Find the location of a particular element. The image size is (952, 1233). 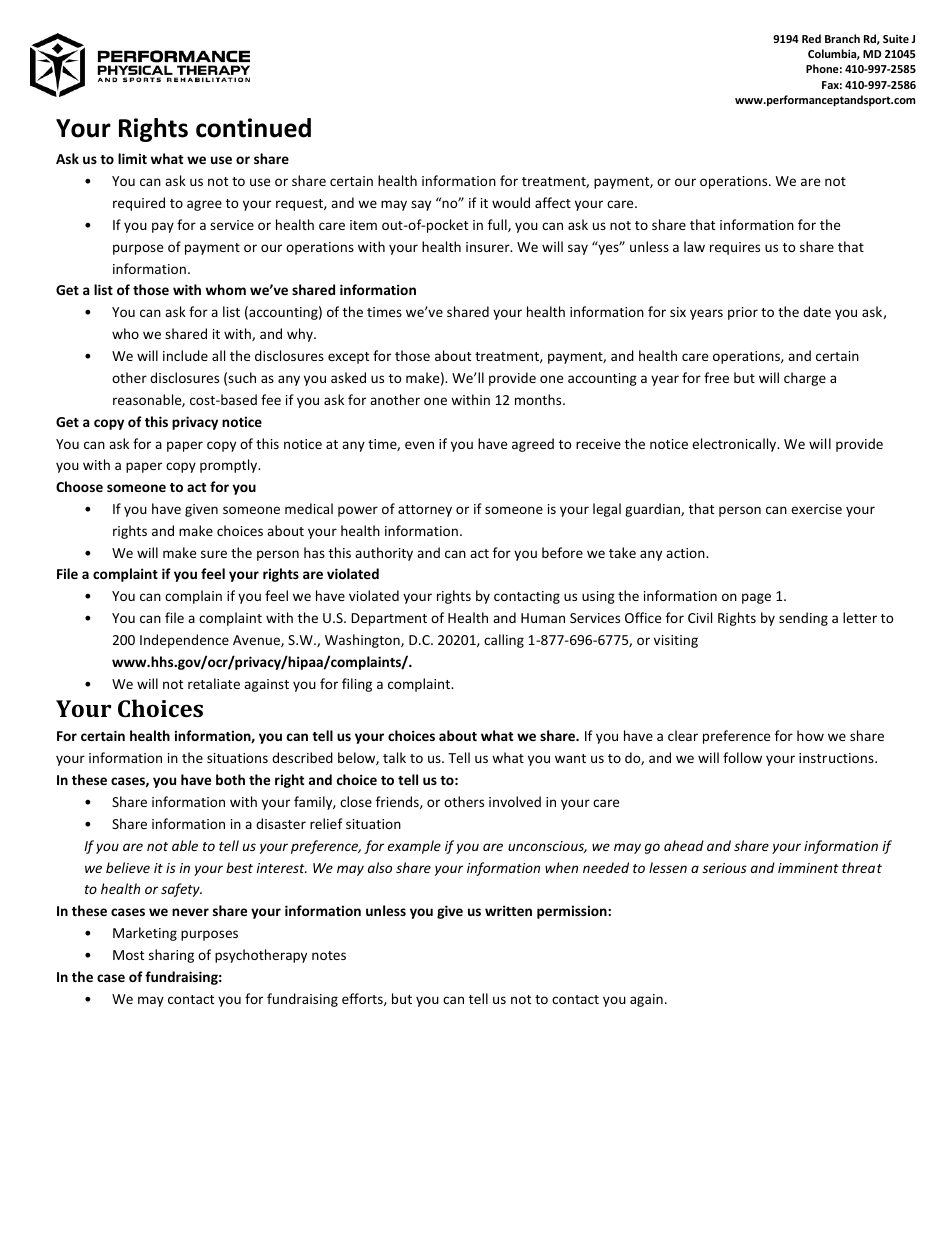

imminent is located at coordinates (808, 868).
